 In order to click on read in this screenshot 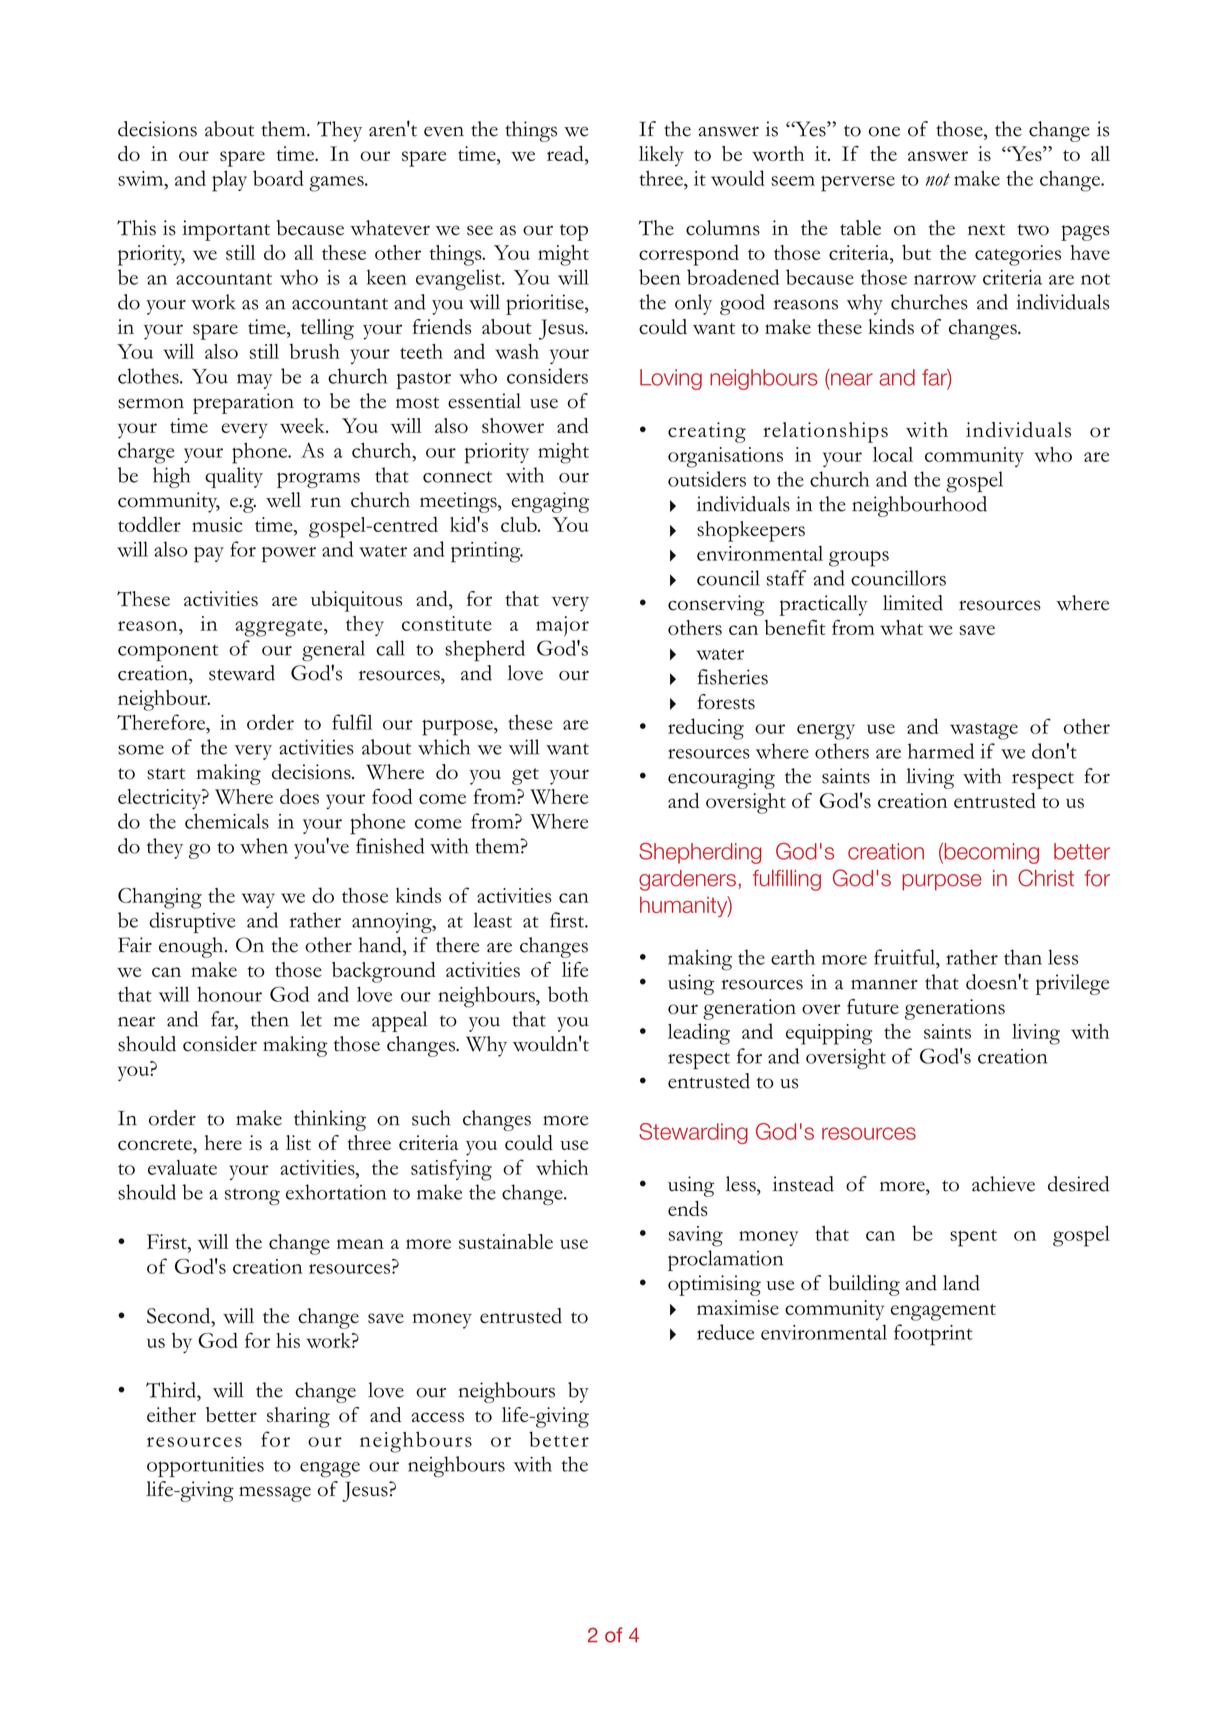, I will do `click(566, 155)`.
